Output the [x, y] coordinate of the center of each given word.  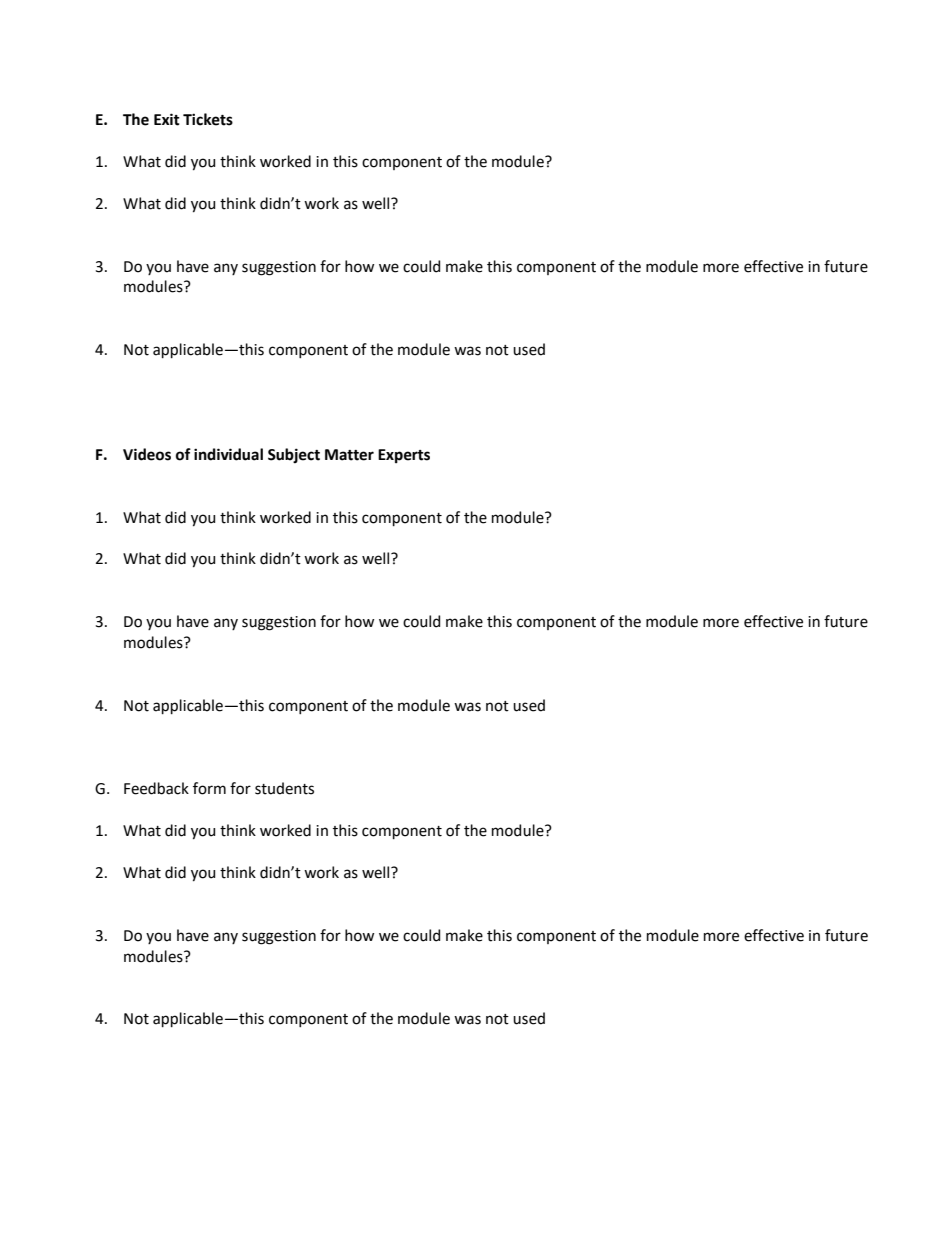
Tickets [208, 119]
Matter [349, 455]
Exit [167, 119]
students [284, 788]
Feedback [156, 788]
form [209, 788]
